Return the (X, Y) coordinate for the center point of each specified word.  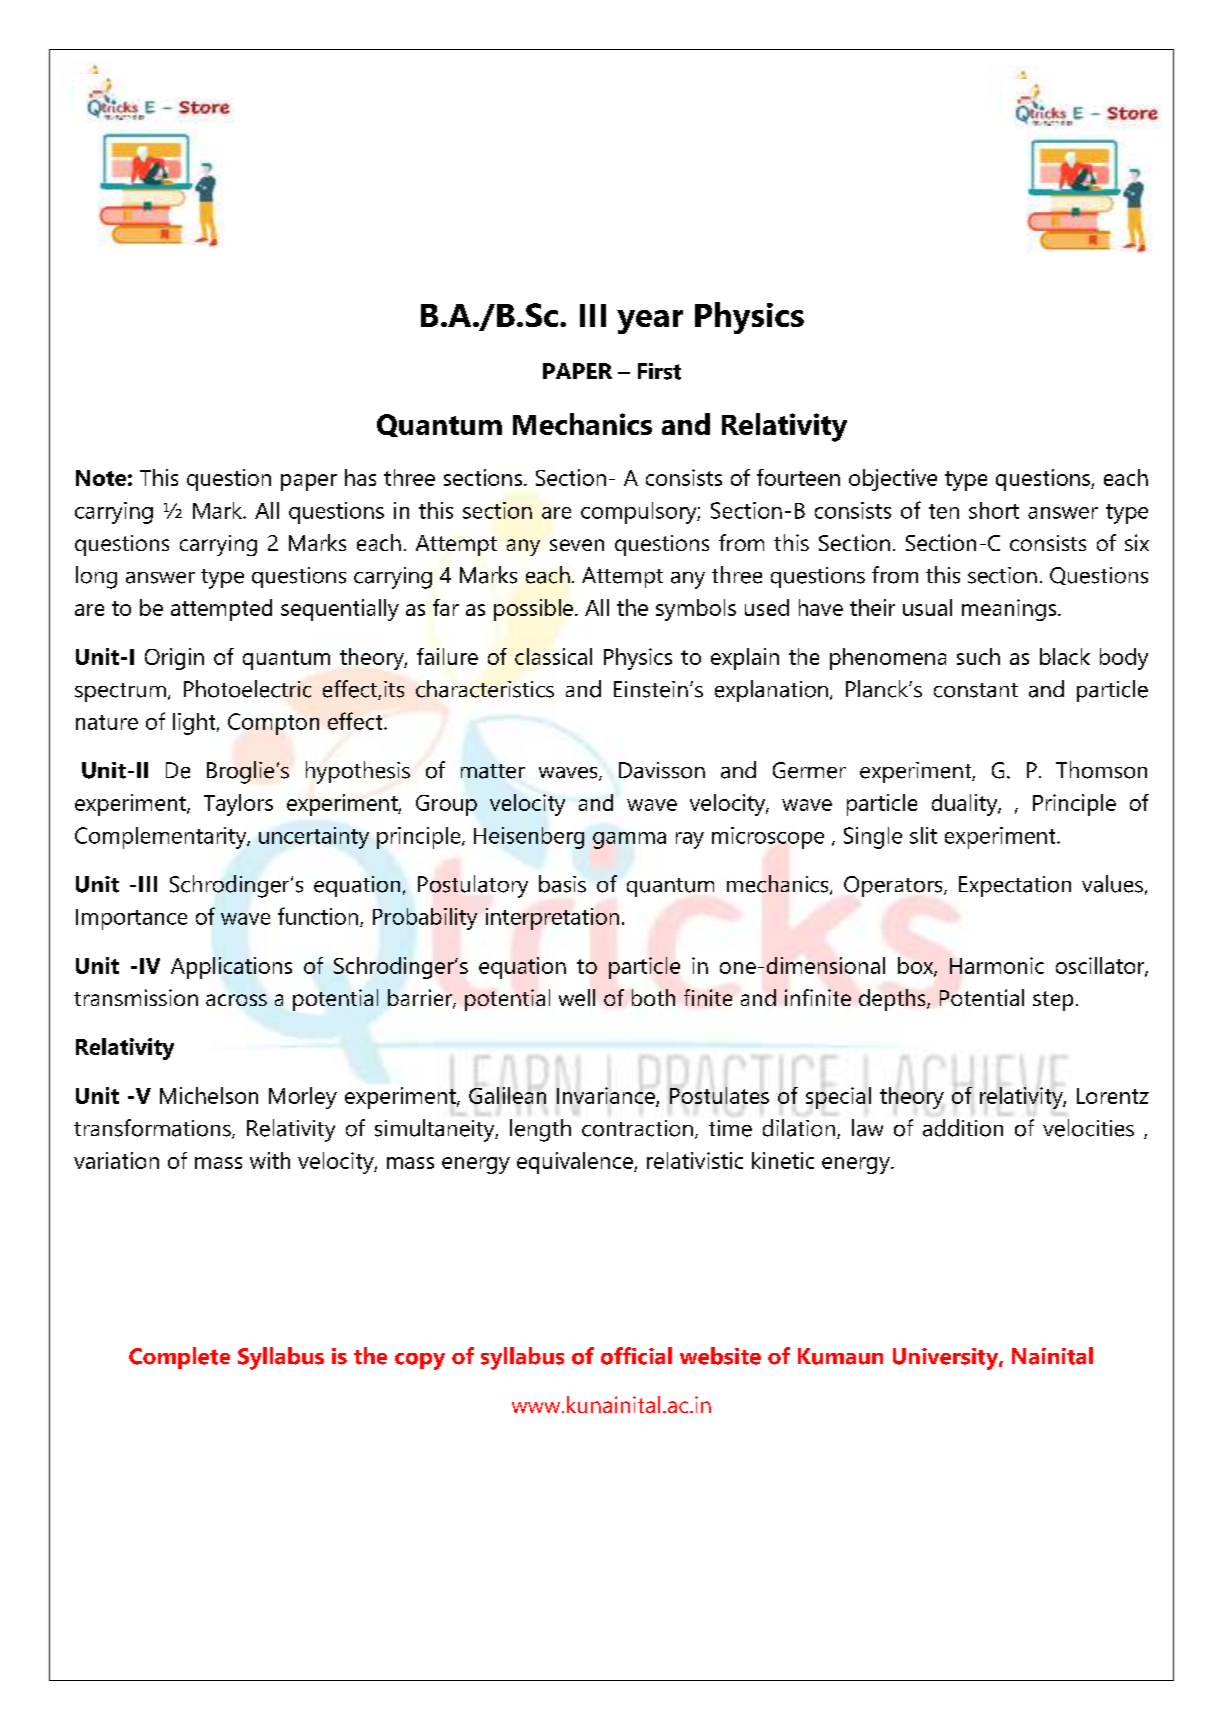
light (195, 724)
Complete (179, 1358)
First (659, 371)
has (360, 477)
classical (553, 656)
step (1053, 1001)
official (636, 1356)
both (653, 997)
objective (893, 480)
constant (976, 690)
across (236, 1000)
